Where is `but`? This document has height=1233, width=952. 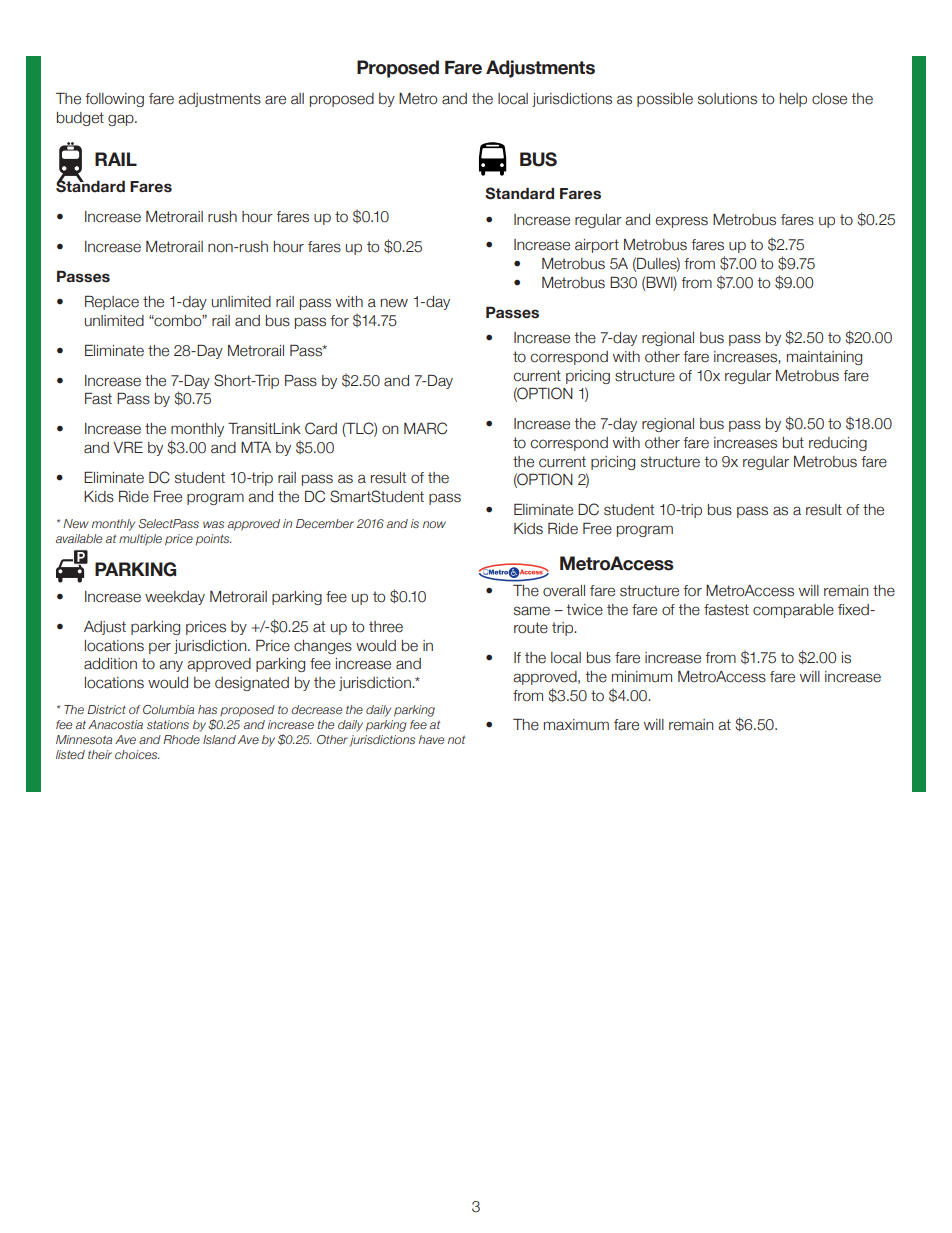
but is located at coordinates (793, 443).
